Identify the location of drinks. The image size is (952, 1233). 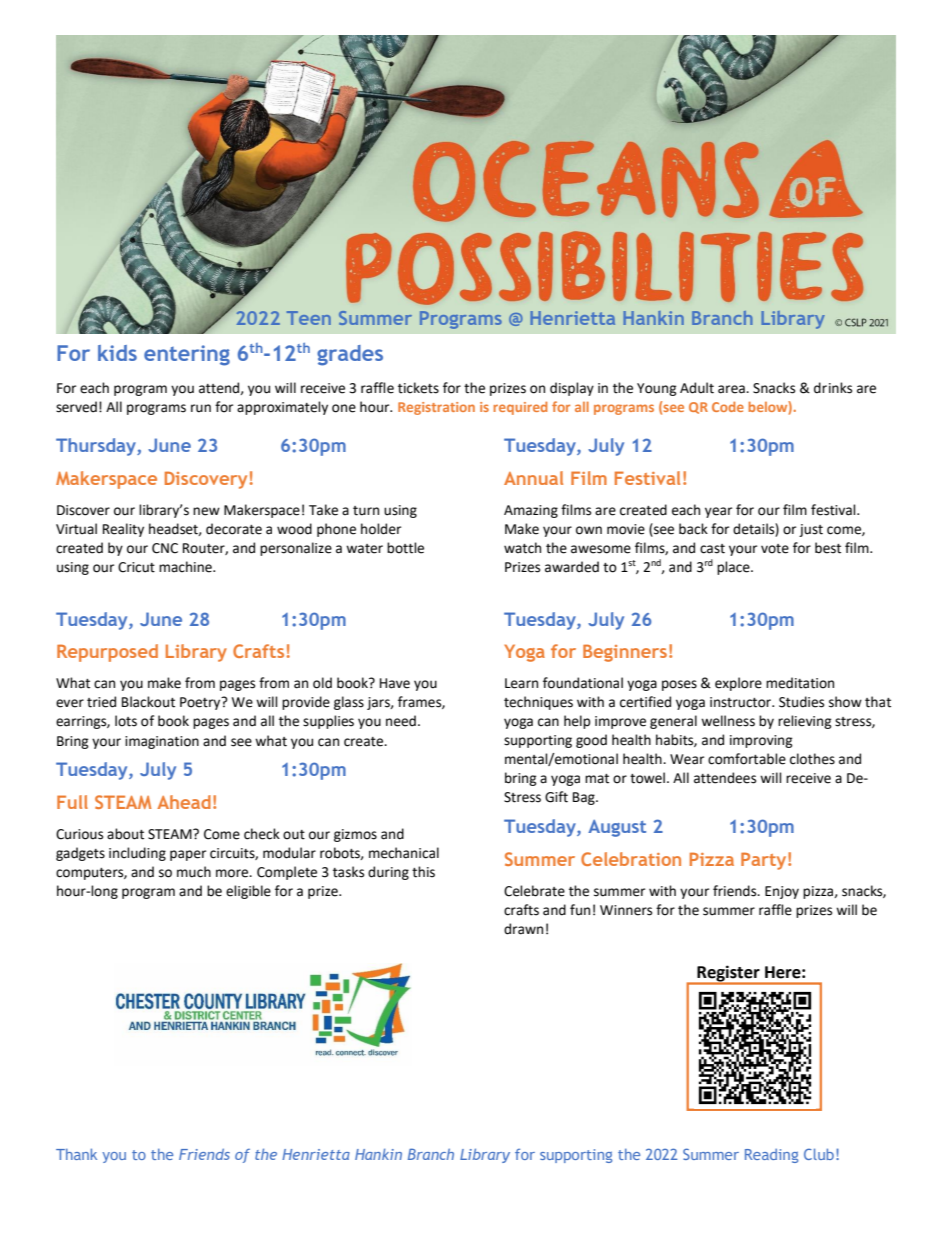
(833, 388).
